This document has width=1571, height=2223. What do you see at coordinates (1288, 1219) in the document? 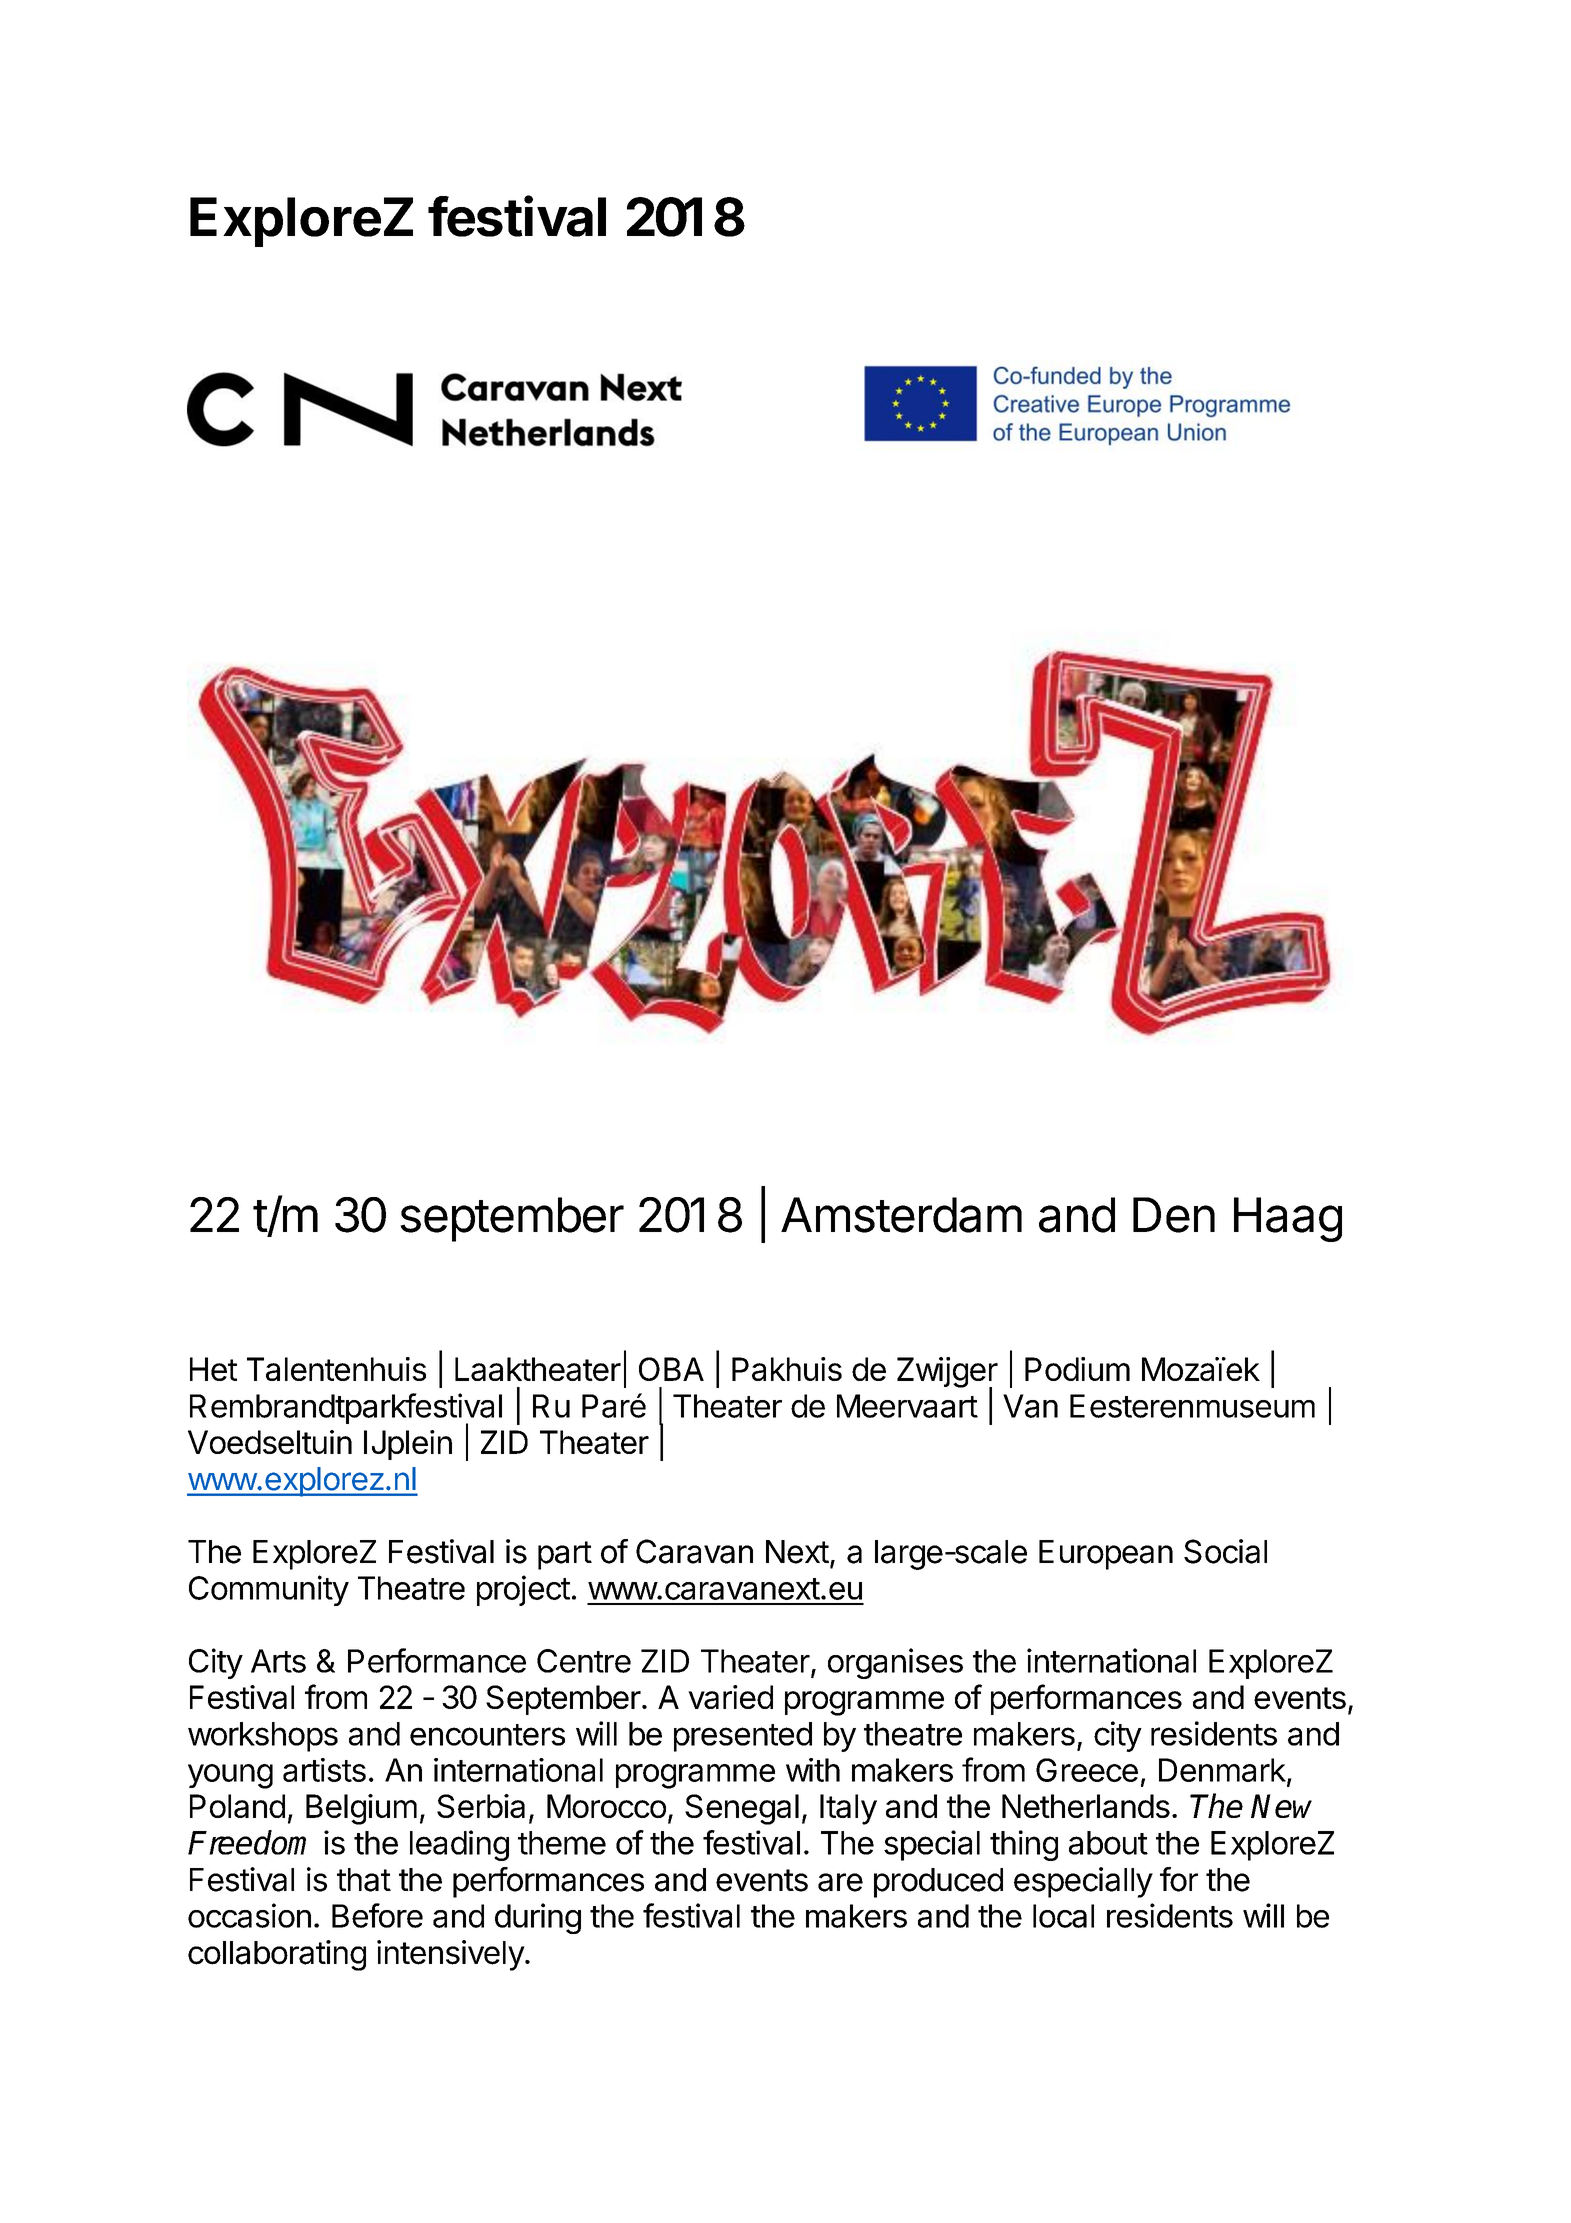
I see `Haag` at bounding box center [1288, 1219].
